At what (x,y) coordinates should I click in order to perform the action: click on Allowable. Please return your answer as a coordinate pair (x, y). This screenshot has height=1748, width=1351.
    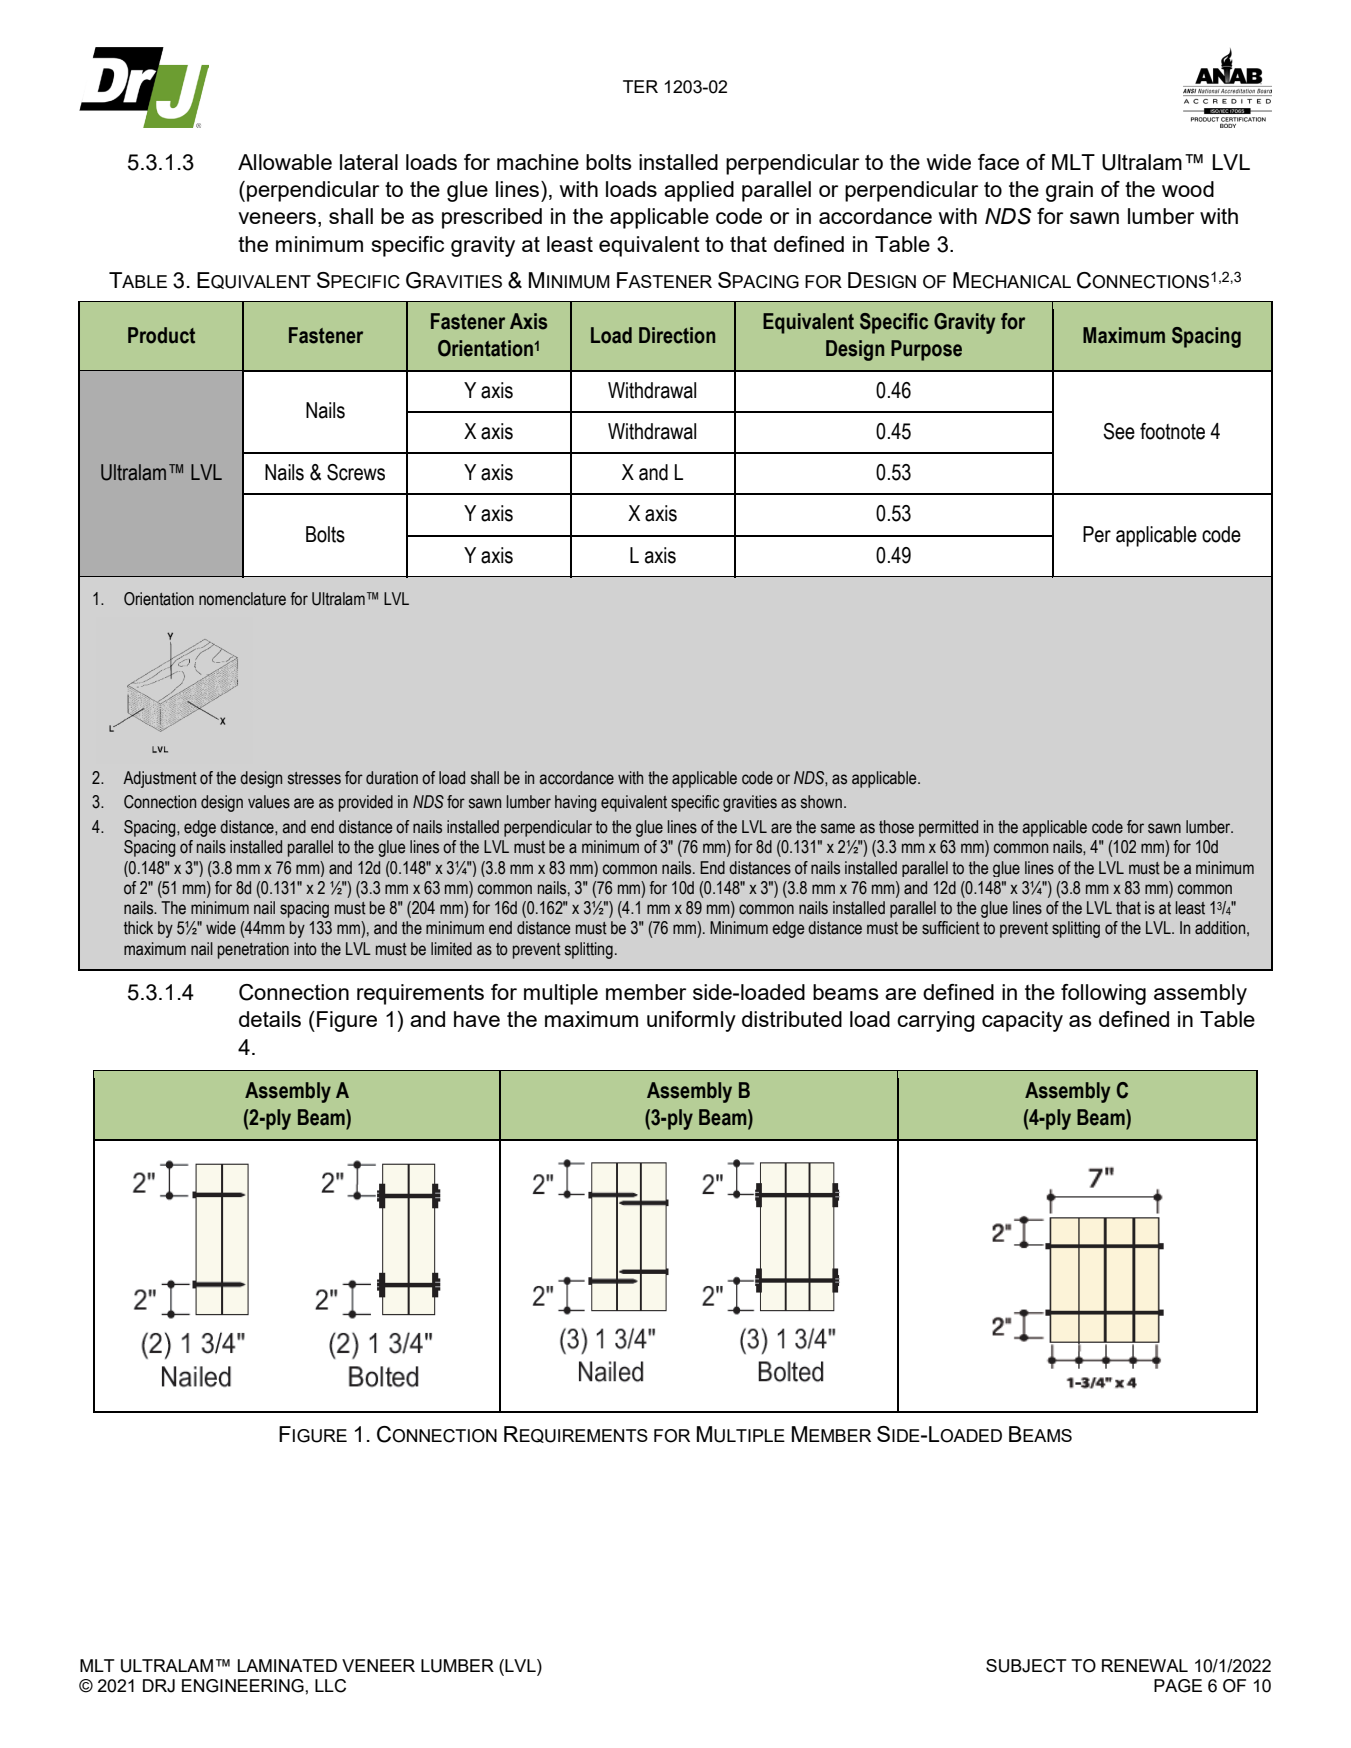
    Looking at the image, I should click on (285, 162).
